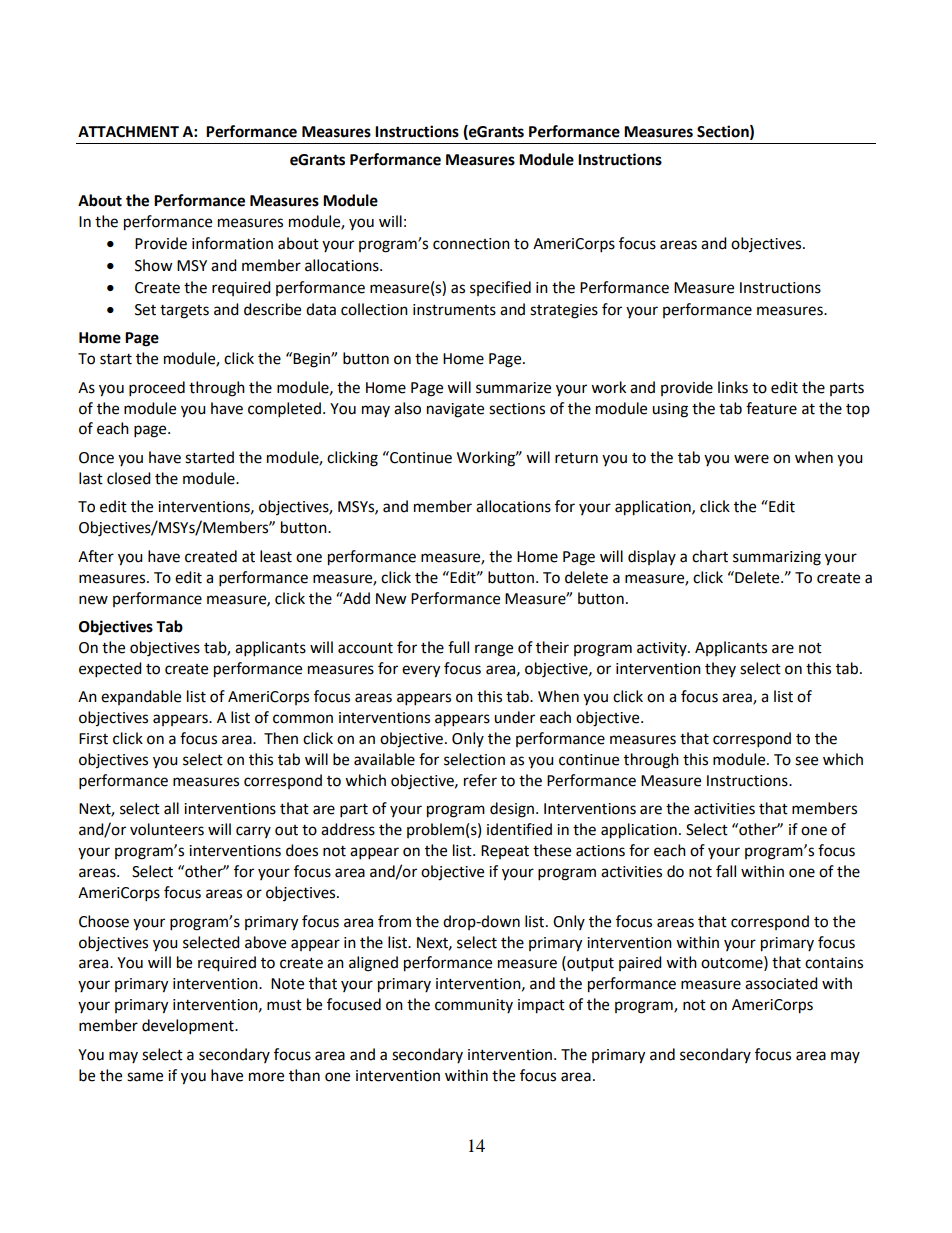 The image size is (952, 1233). What do you see at coordinates (471, 244) in the page?
I see `connection` at bounding box center [471, 244].
